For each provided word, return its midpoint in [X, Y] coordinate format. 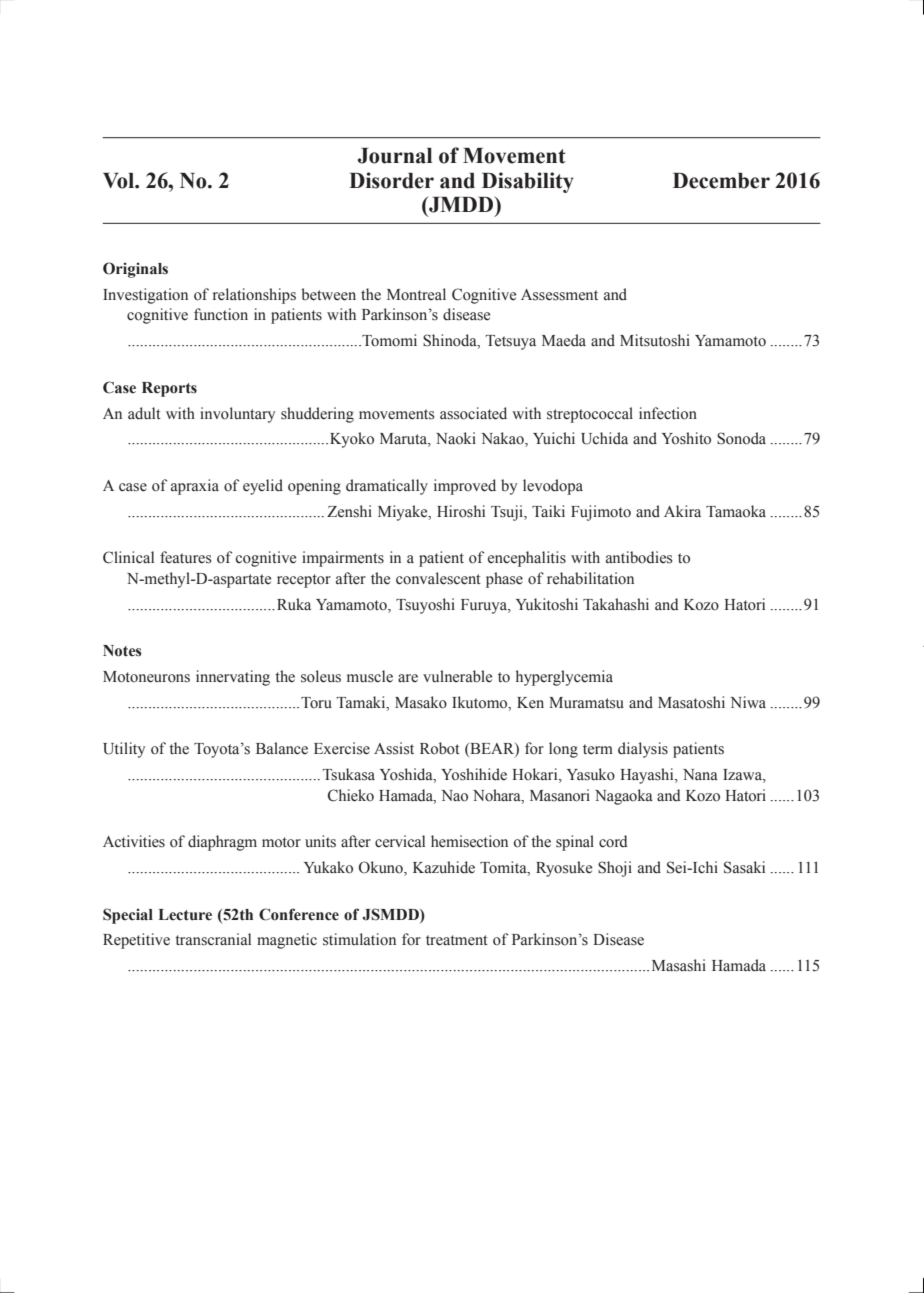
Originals [135, 270]
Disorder [391, 180]
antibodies [639, 557]
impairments [343, 559]
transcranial [213, 939]
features [185, 557]
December [721, 181]
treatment [457, 940]
